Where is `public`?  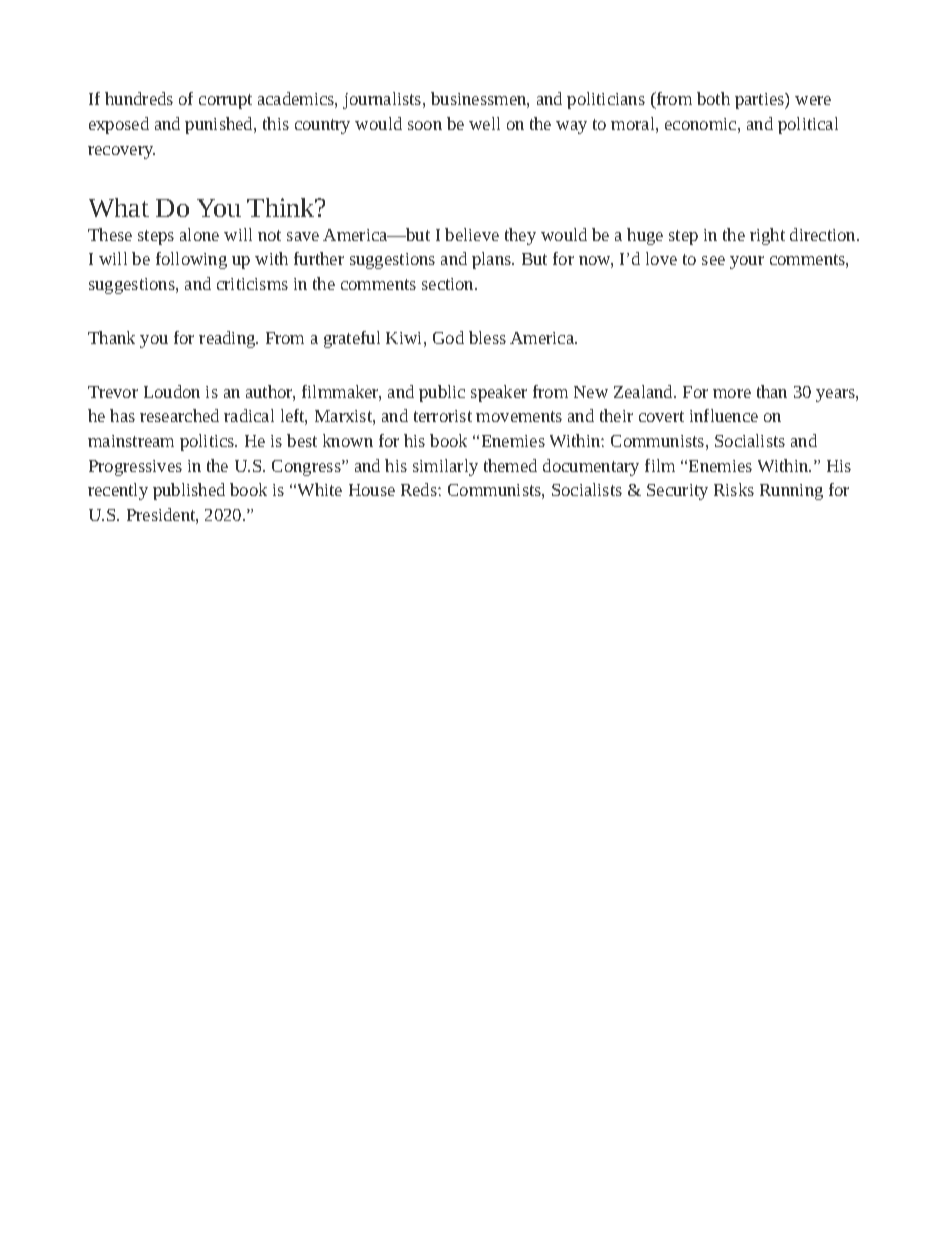 public is located at coordinates (442, 393).
